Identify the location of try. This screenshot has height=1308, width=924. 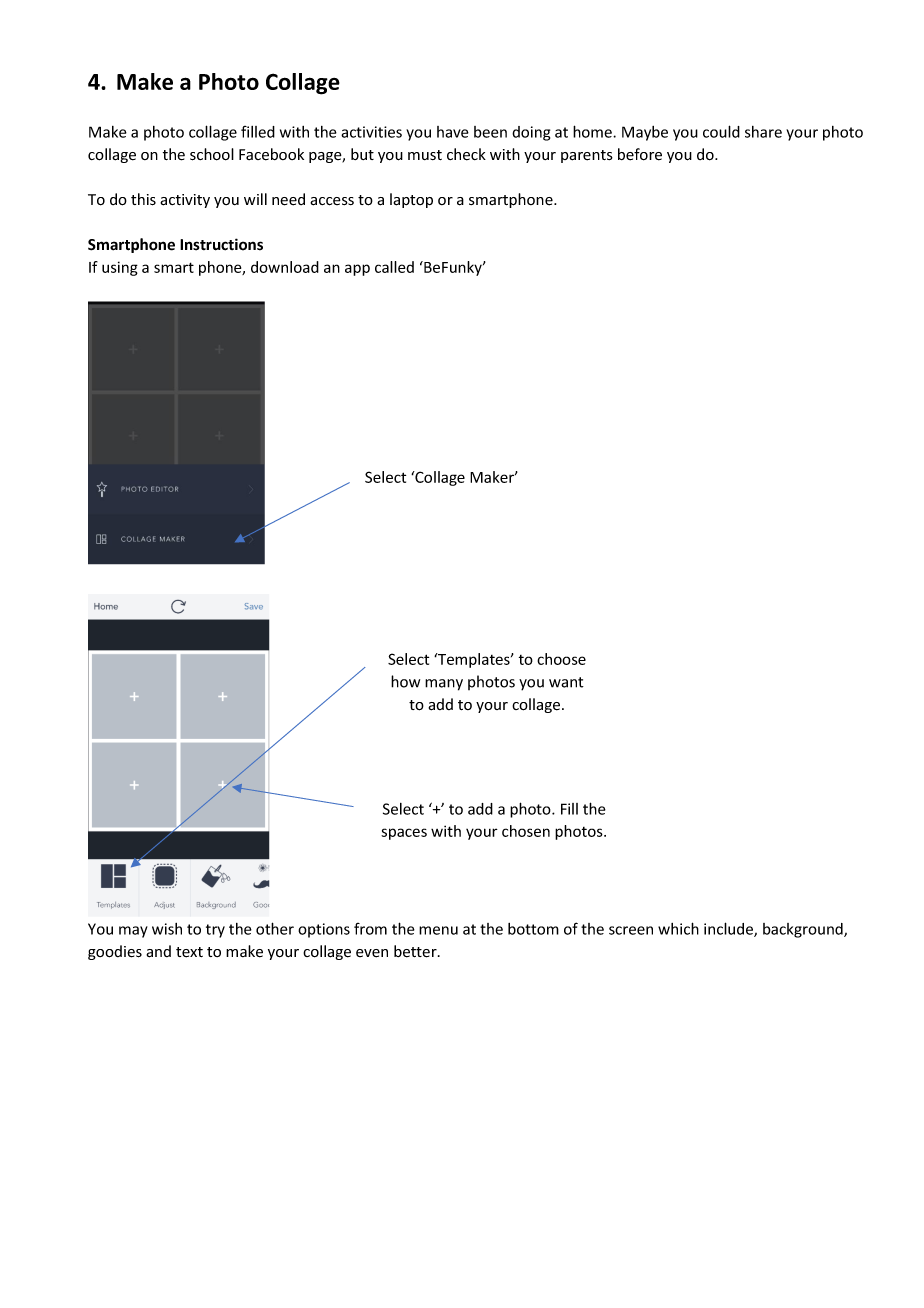
(215, 931).
